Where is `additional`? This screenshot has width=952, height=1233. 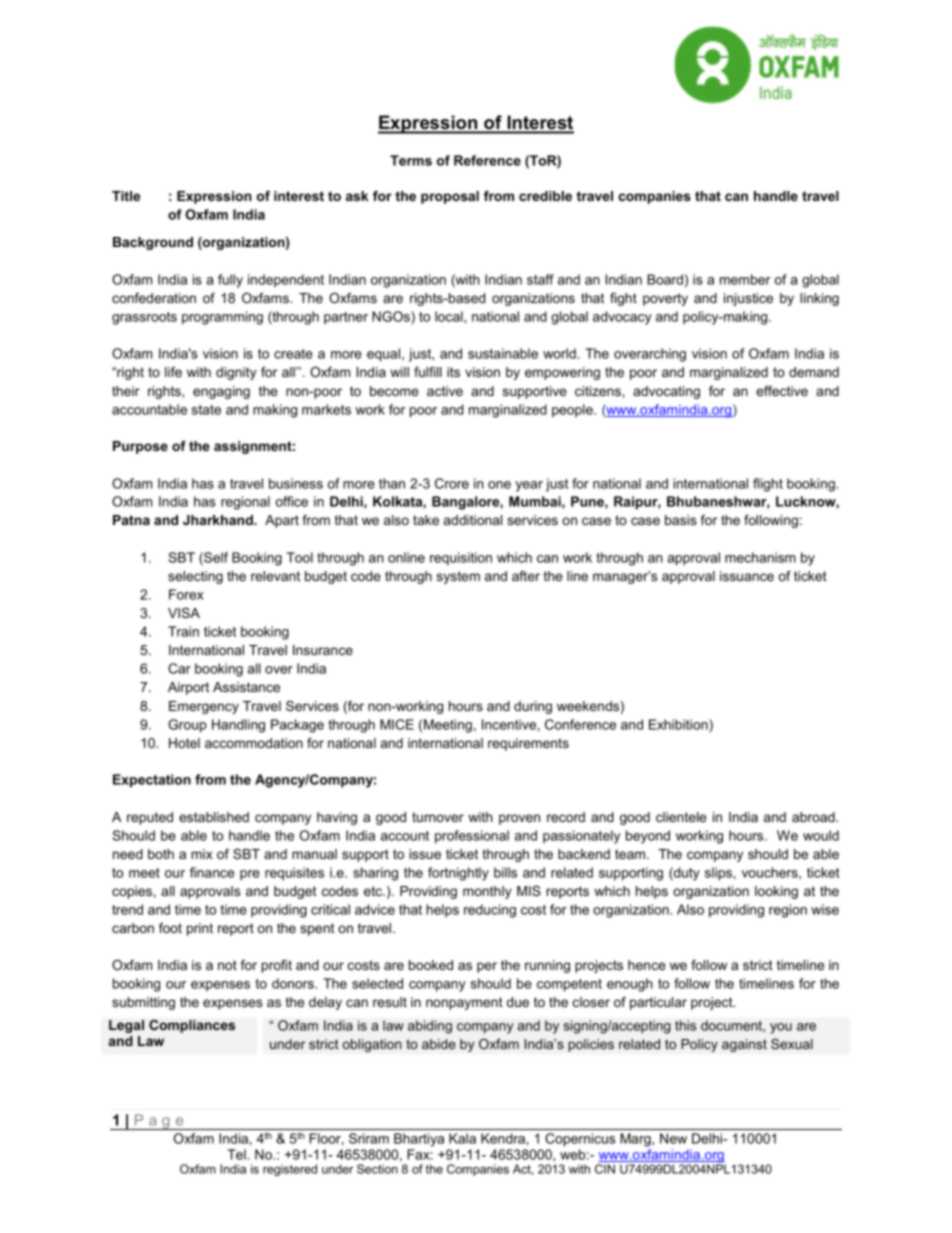
additional is located at coordinates (473, 520).
